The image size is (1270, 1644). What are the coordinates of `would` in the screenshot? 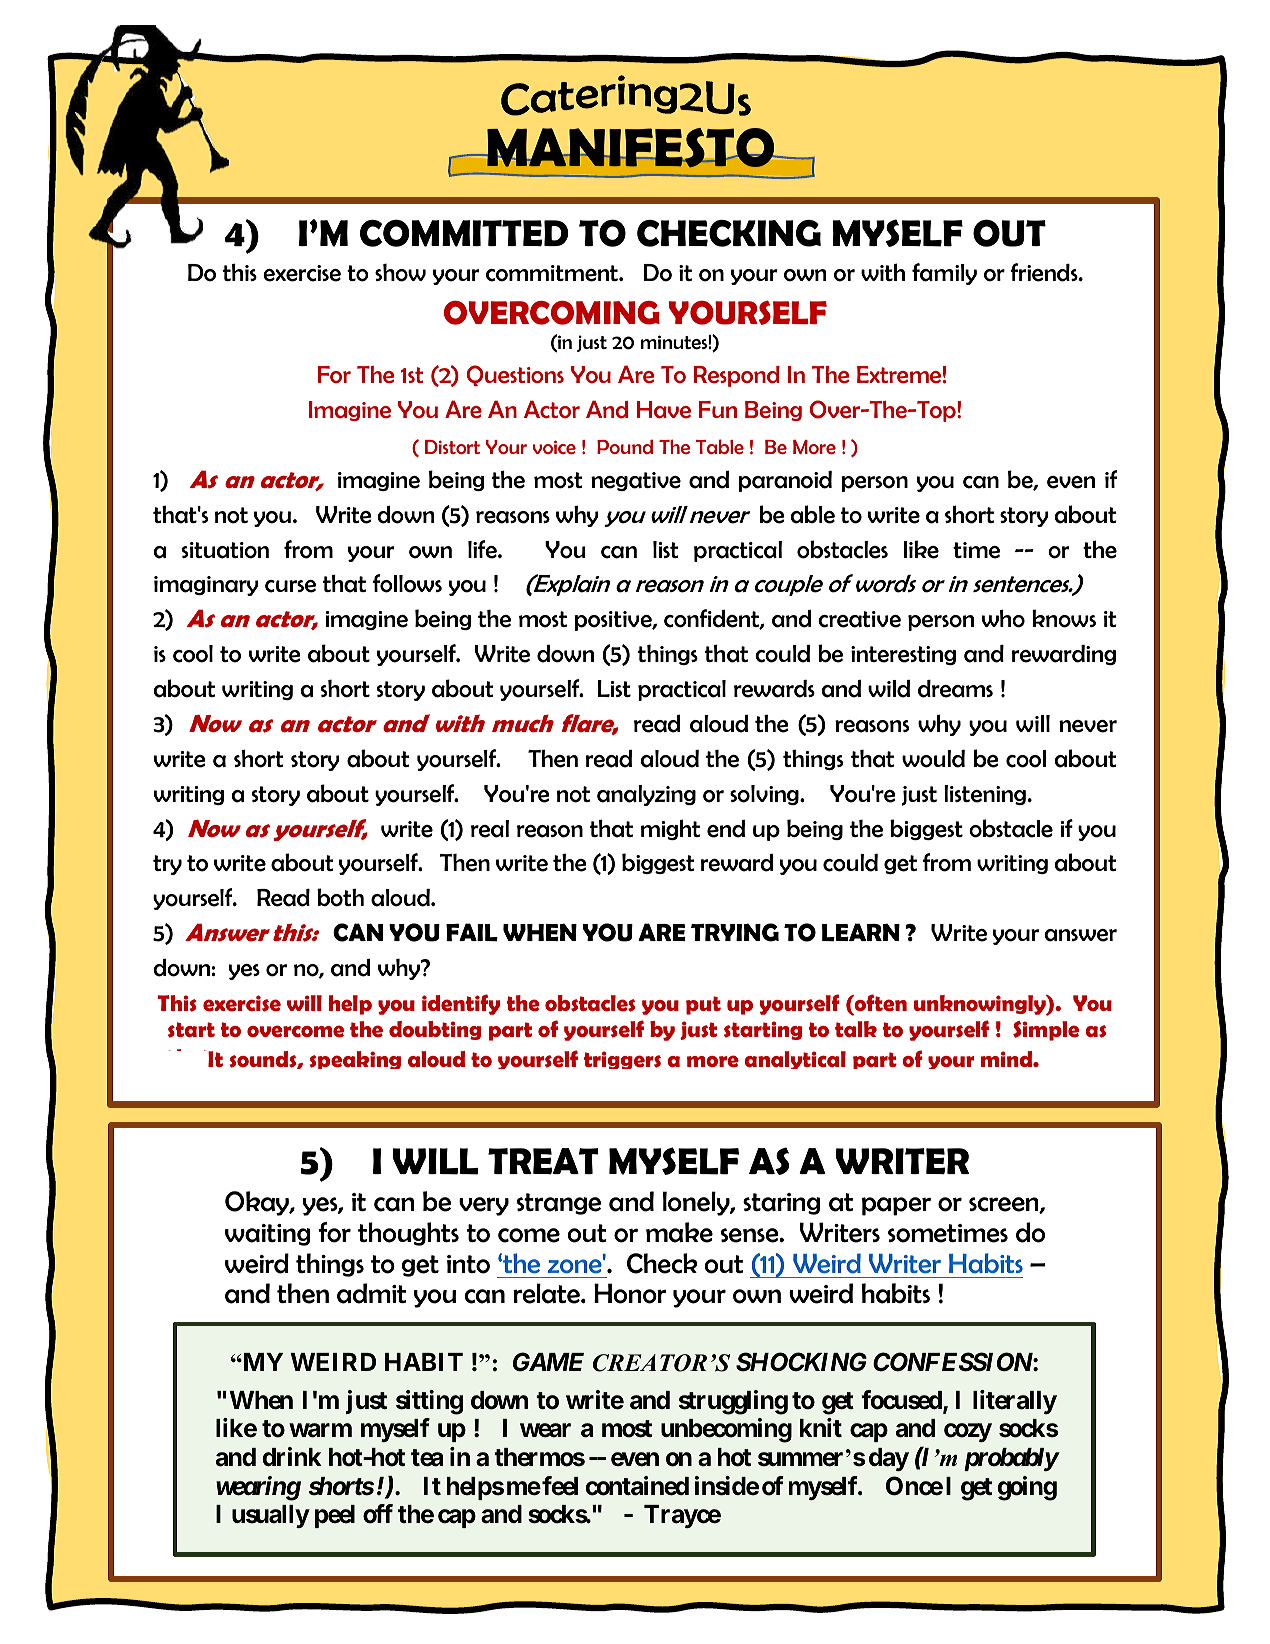 It's located at (933, 759).
